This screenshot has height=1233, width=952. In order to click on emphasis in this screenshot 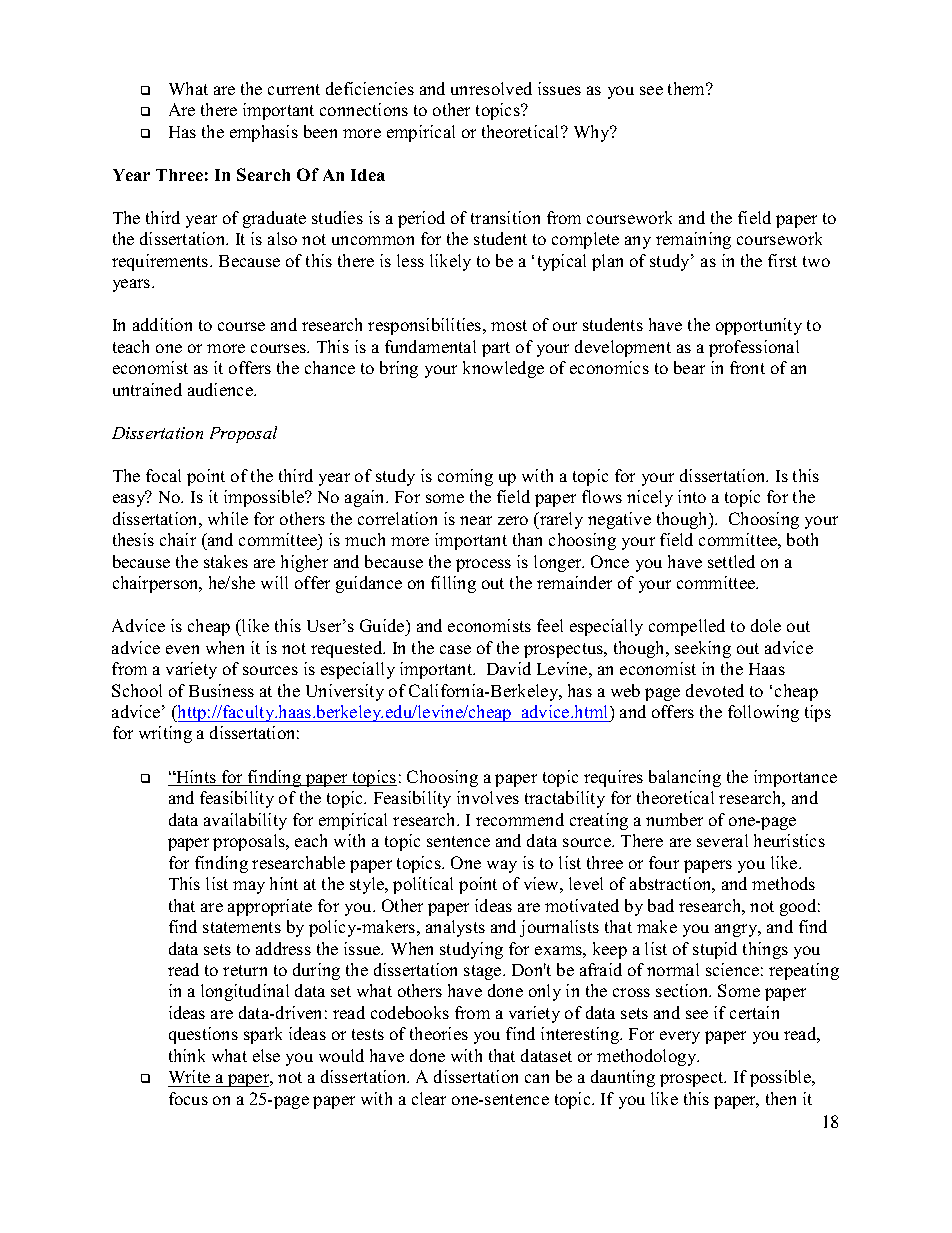, I will do `click(264, 133)`.
